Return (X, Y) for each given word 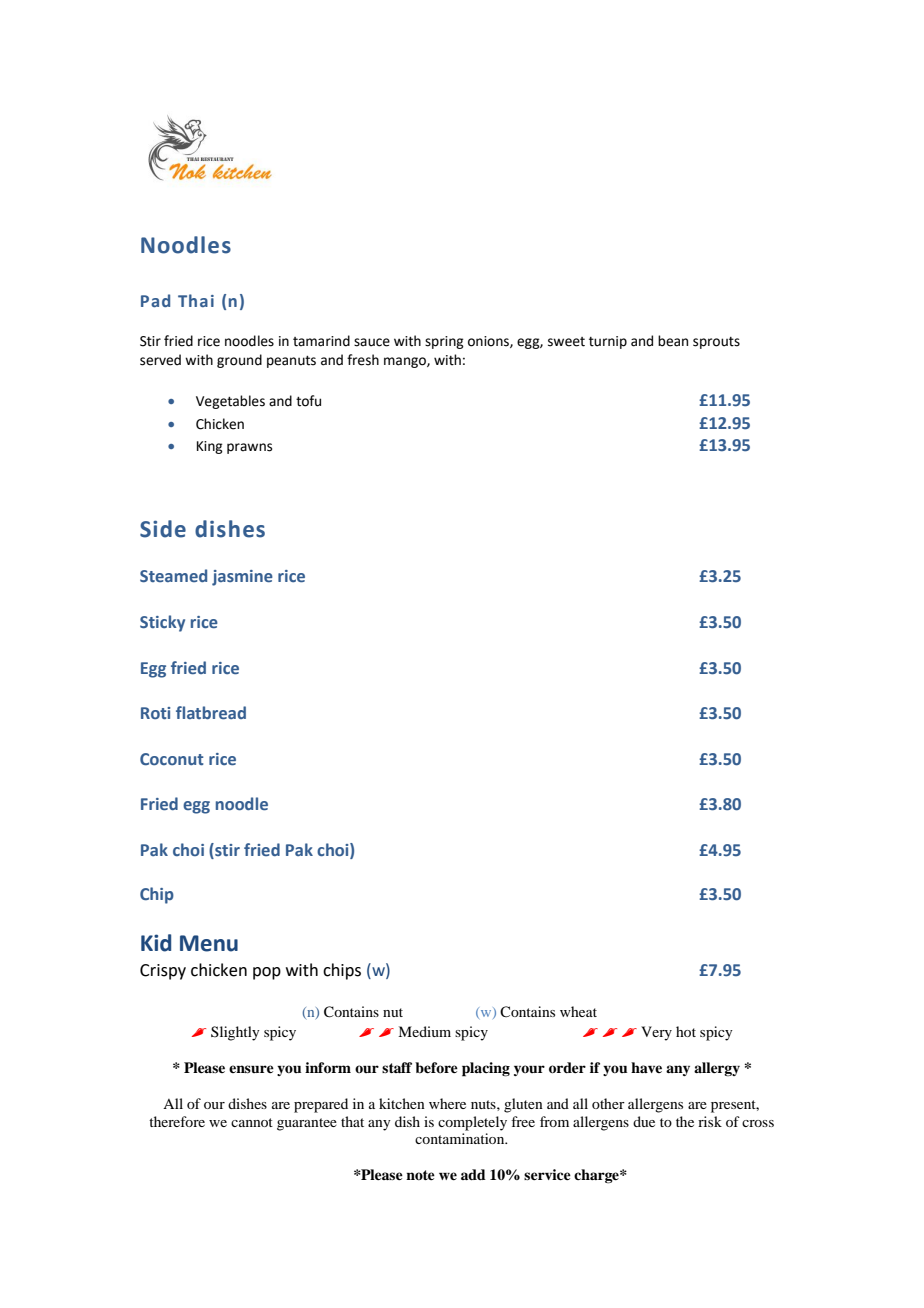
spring (444, 342)
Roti (155, 713)
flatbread (211, 713)
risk (710, 1121)
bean (673, 341)
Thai (196, 300)
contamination (461, 1138)
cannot (252, 1122)
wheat (578, 1011)
